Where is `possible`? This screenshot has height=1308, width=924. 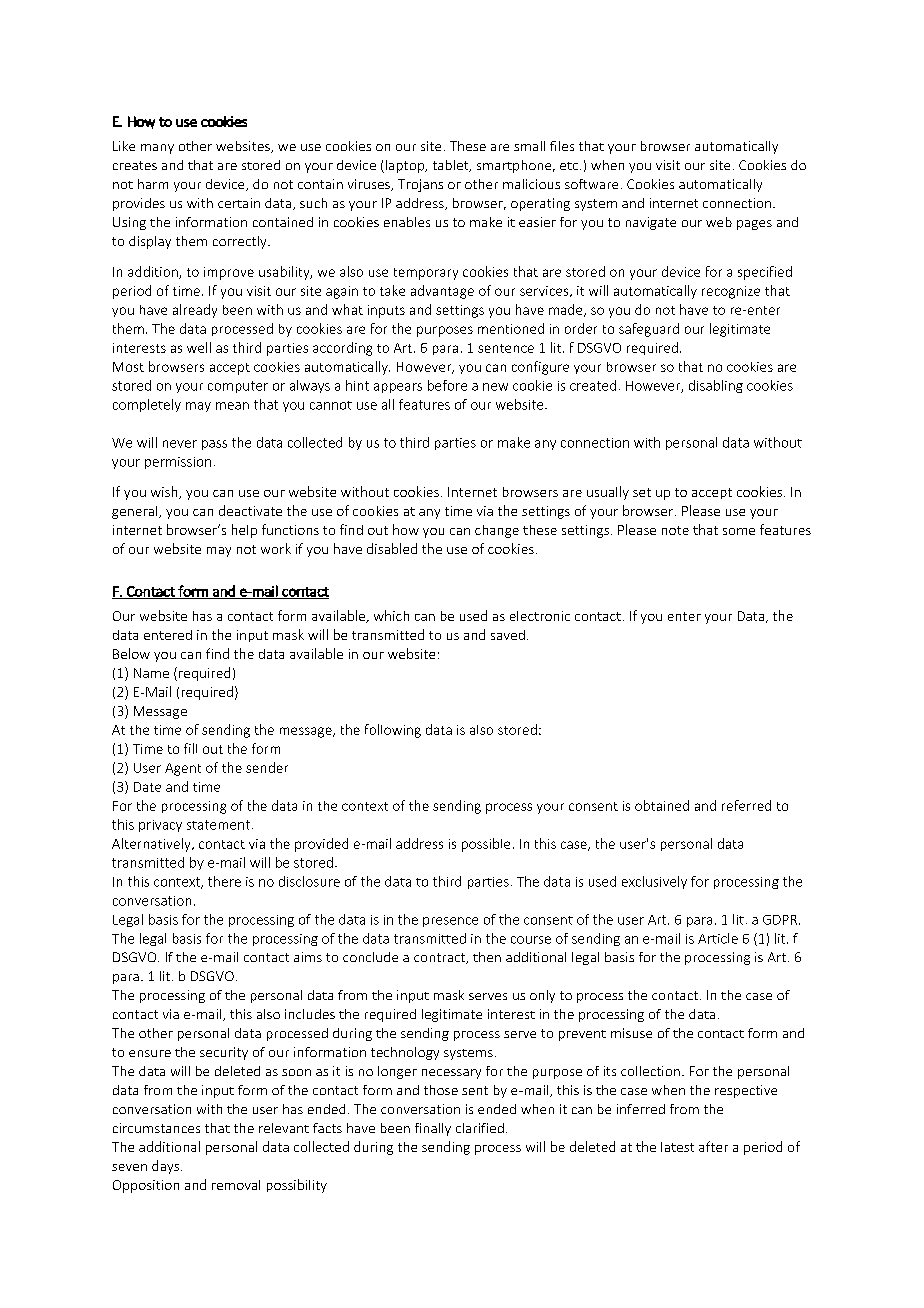 possible is located at coordinates (486, 845).
